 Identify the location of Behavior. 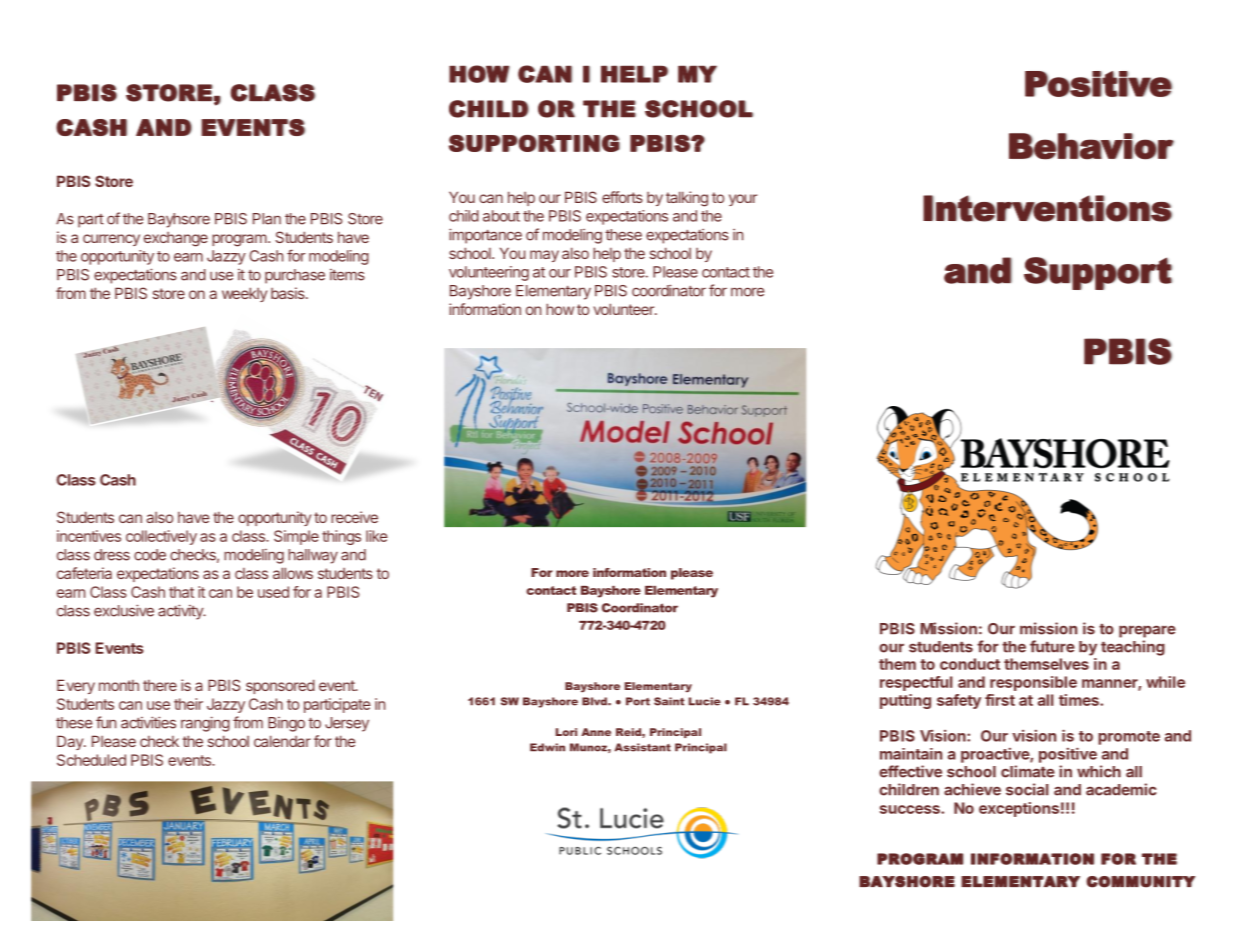
(1091, 146).
